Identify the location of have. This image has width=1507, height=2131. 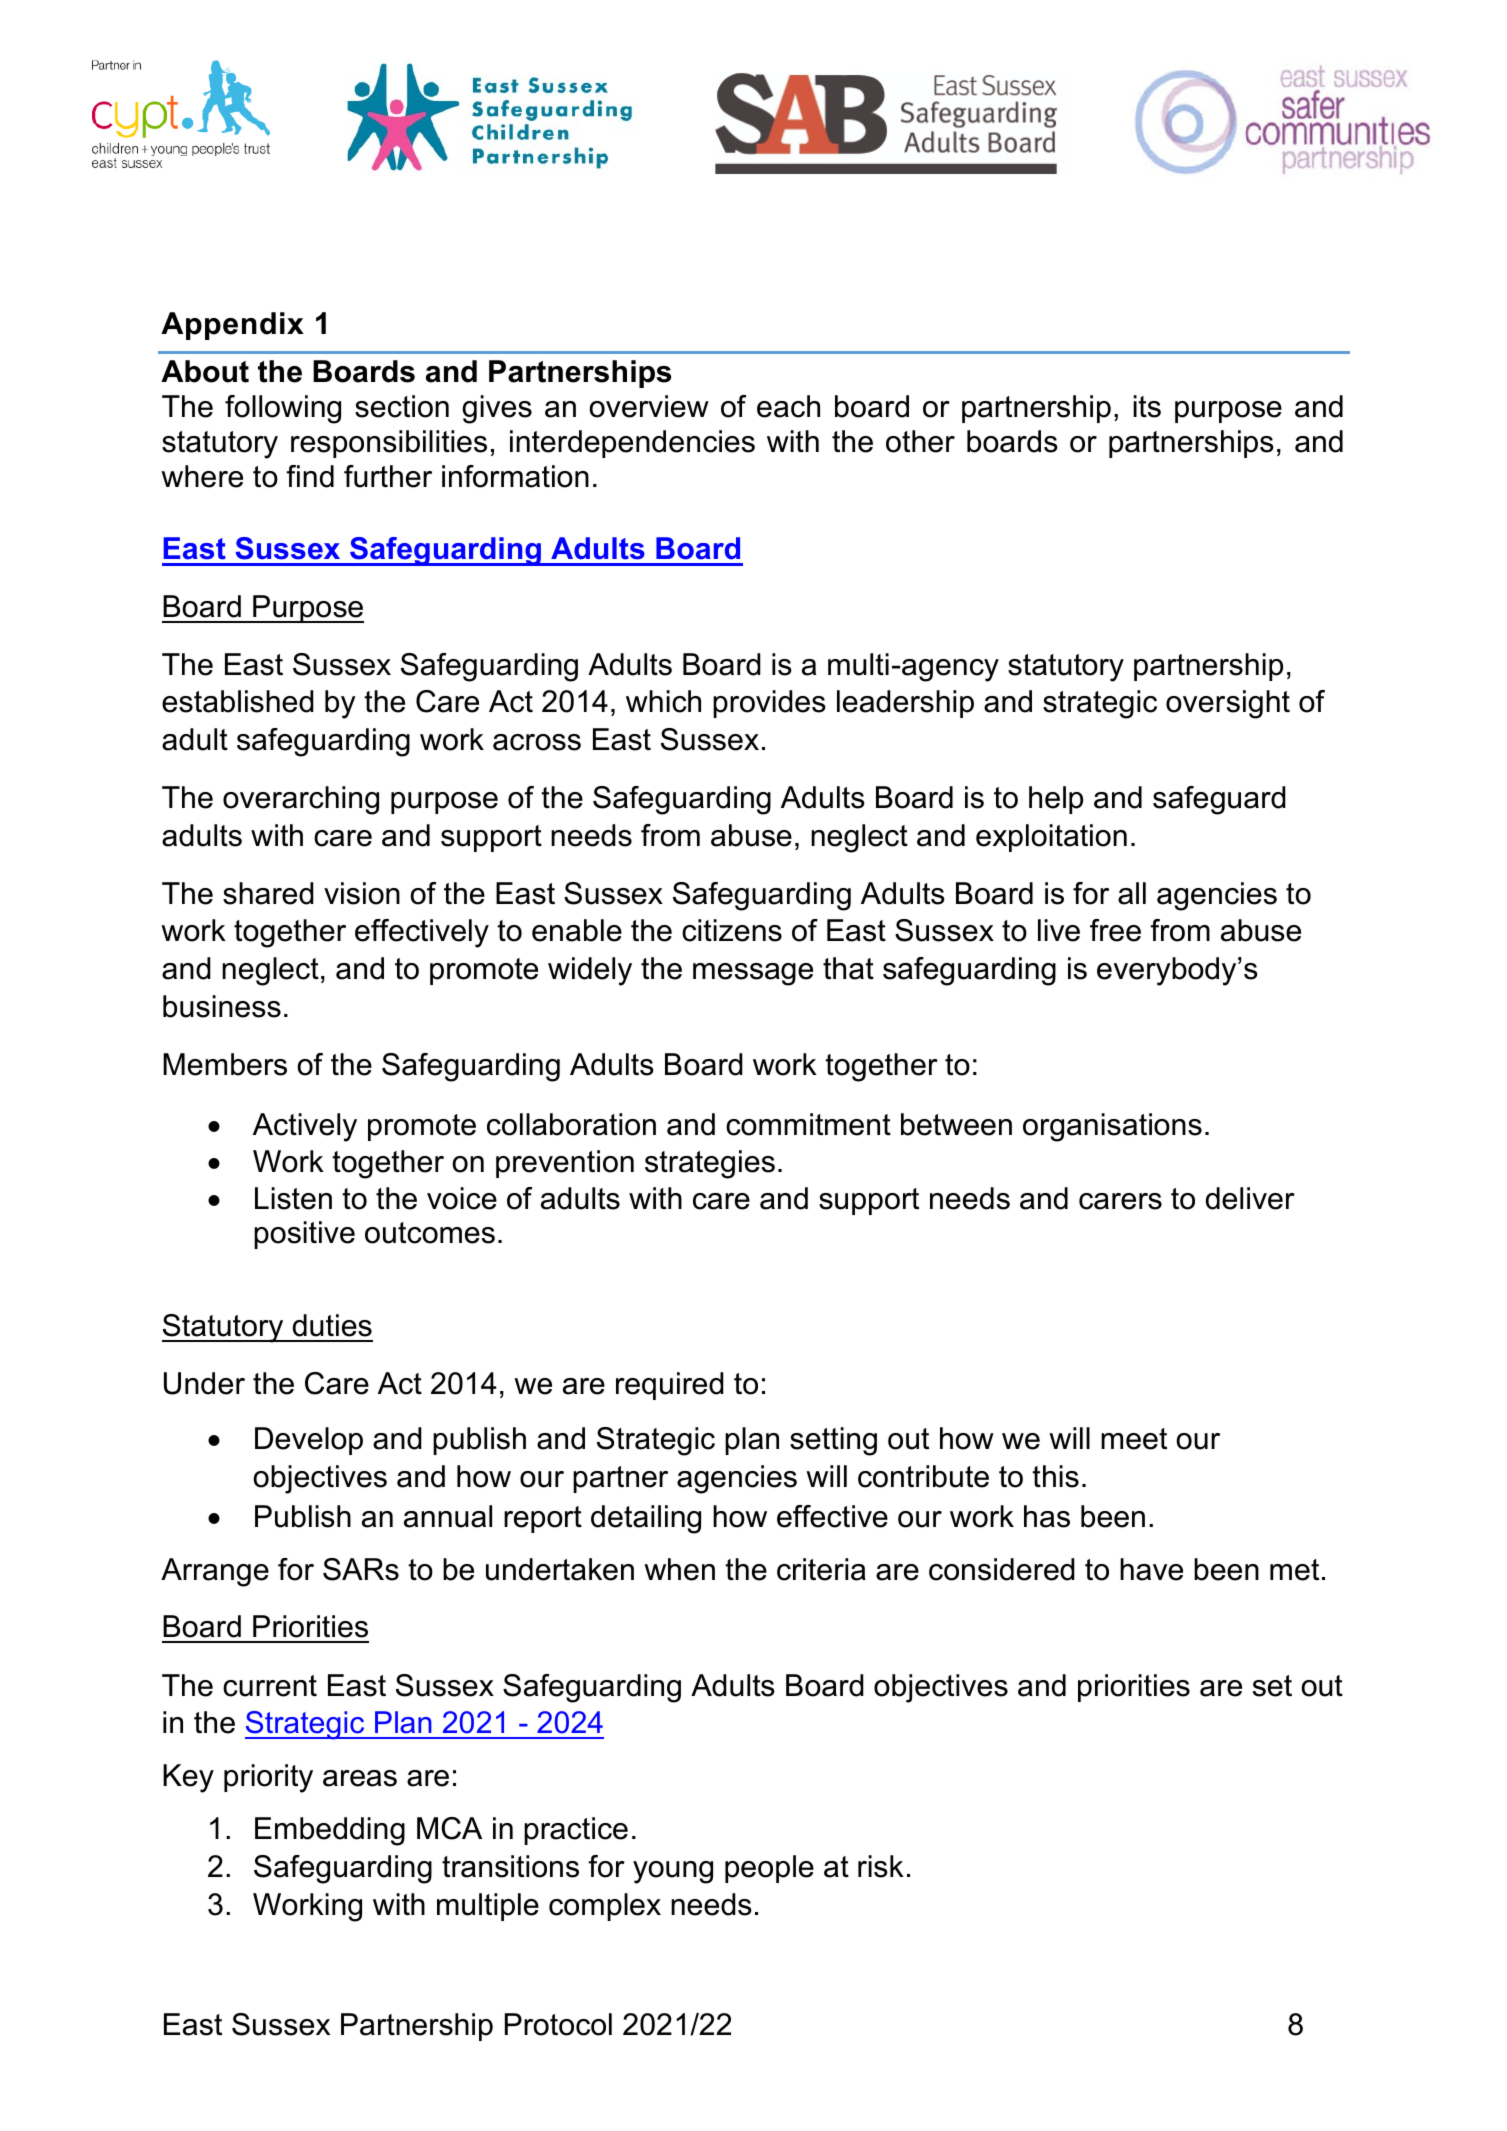
(1151, 1569).
